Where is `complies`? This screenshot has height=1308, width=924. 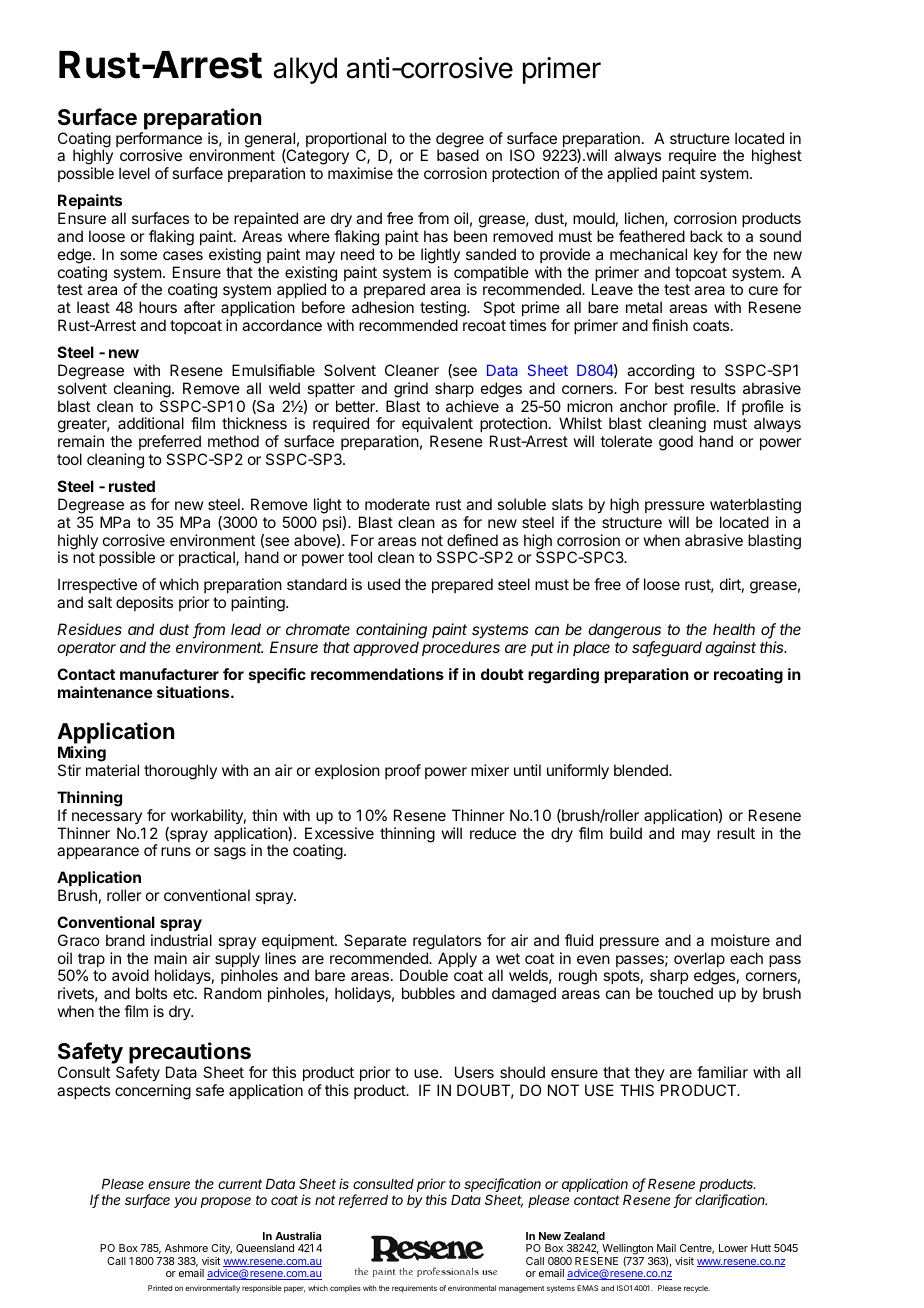
complies is located at coordinates (345, 1289).
